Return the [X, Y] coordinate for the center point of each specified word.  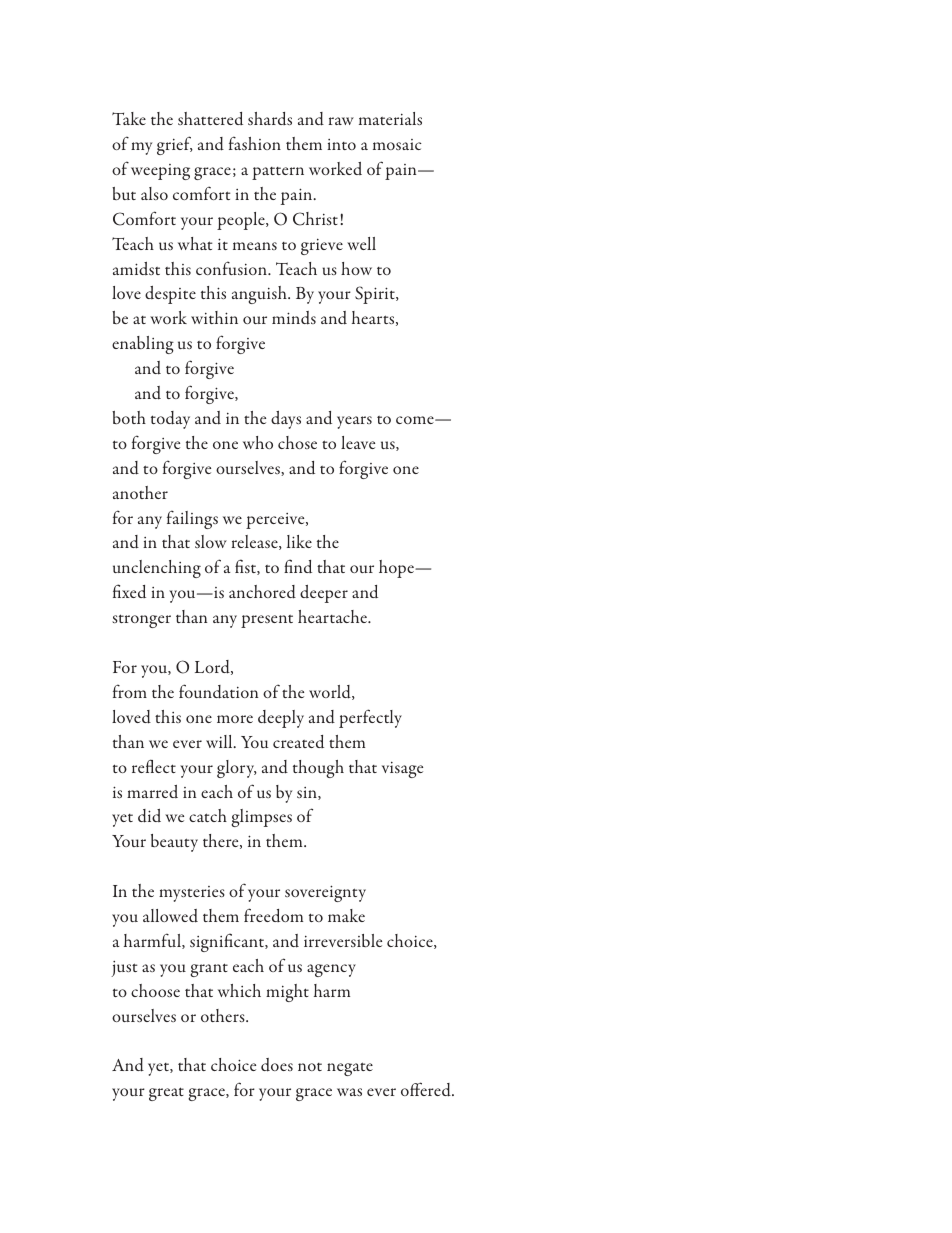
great [166, 1094]
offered [427, 1089]
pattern [278, 173]
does [277, 1065]
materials [390, 118]
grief [175, 145]
